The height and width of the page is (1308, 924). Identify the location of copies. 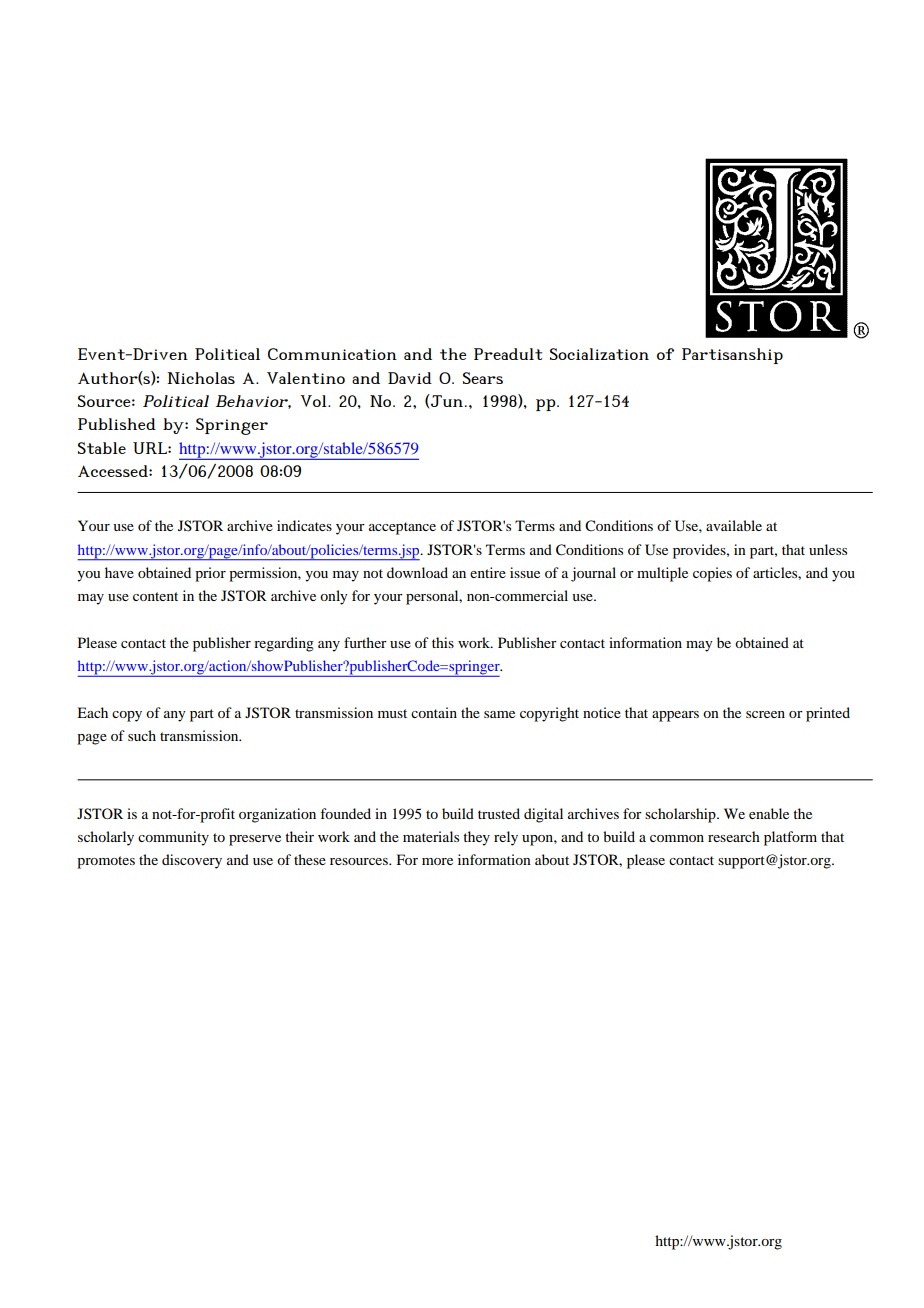
(712, 574).
